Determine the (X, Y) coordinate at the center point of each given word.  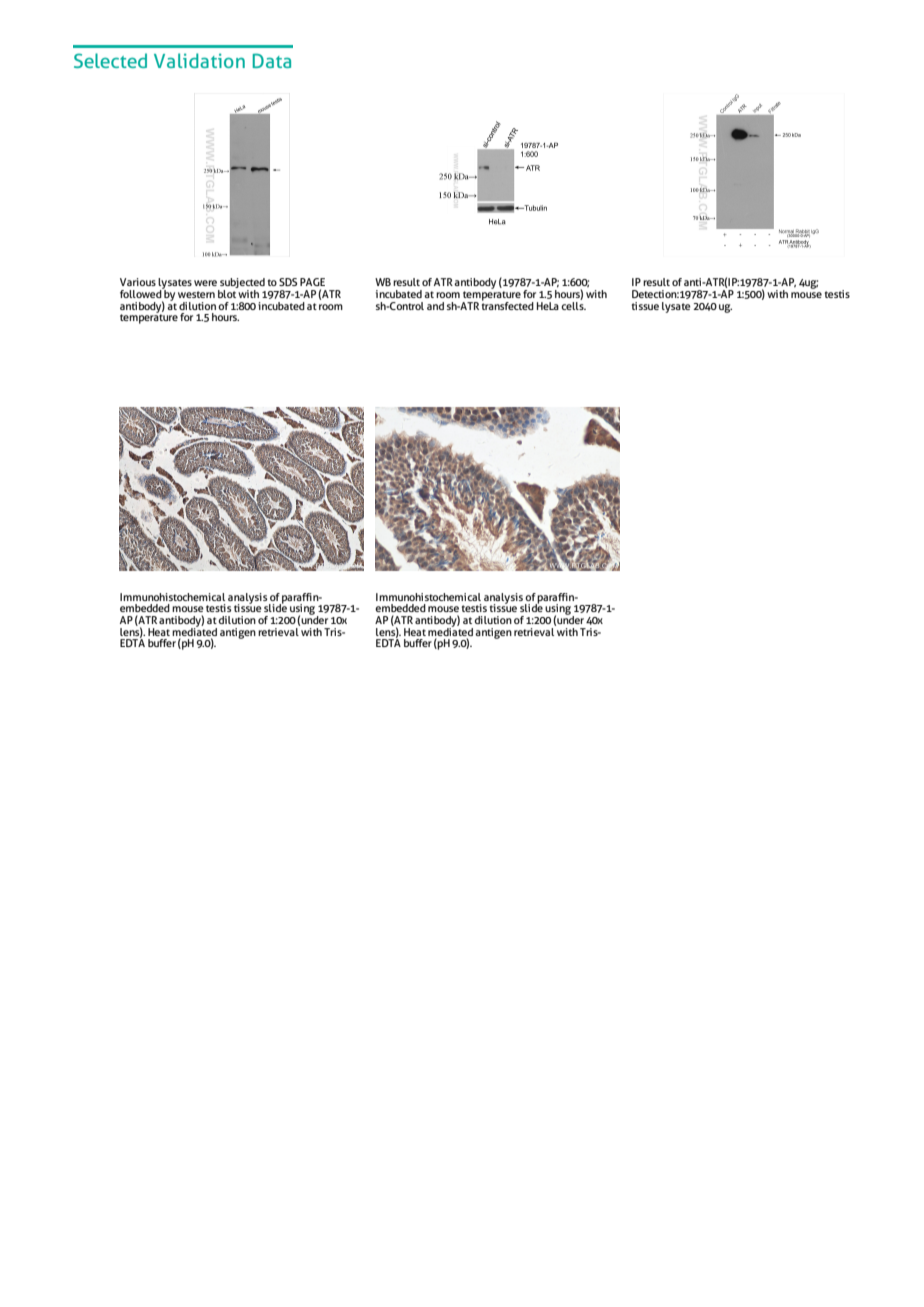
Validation (199, 60)
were (205, 283)
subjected (241, 284)
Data (272, 60)
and (435, 306)
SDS (288, 282)
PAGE (312, 282)
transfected (508, 304)
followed (142, 292)
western (196, 294)
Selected (110, 60)
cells (573, 304)
